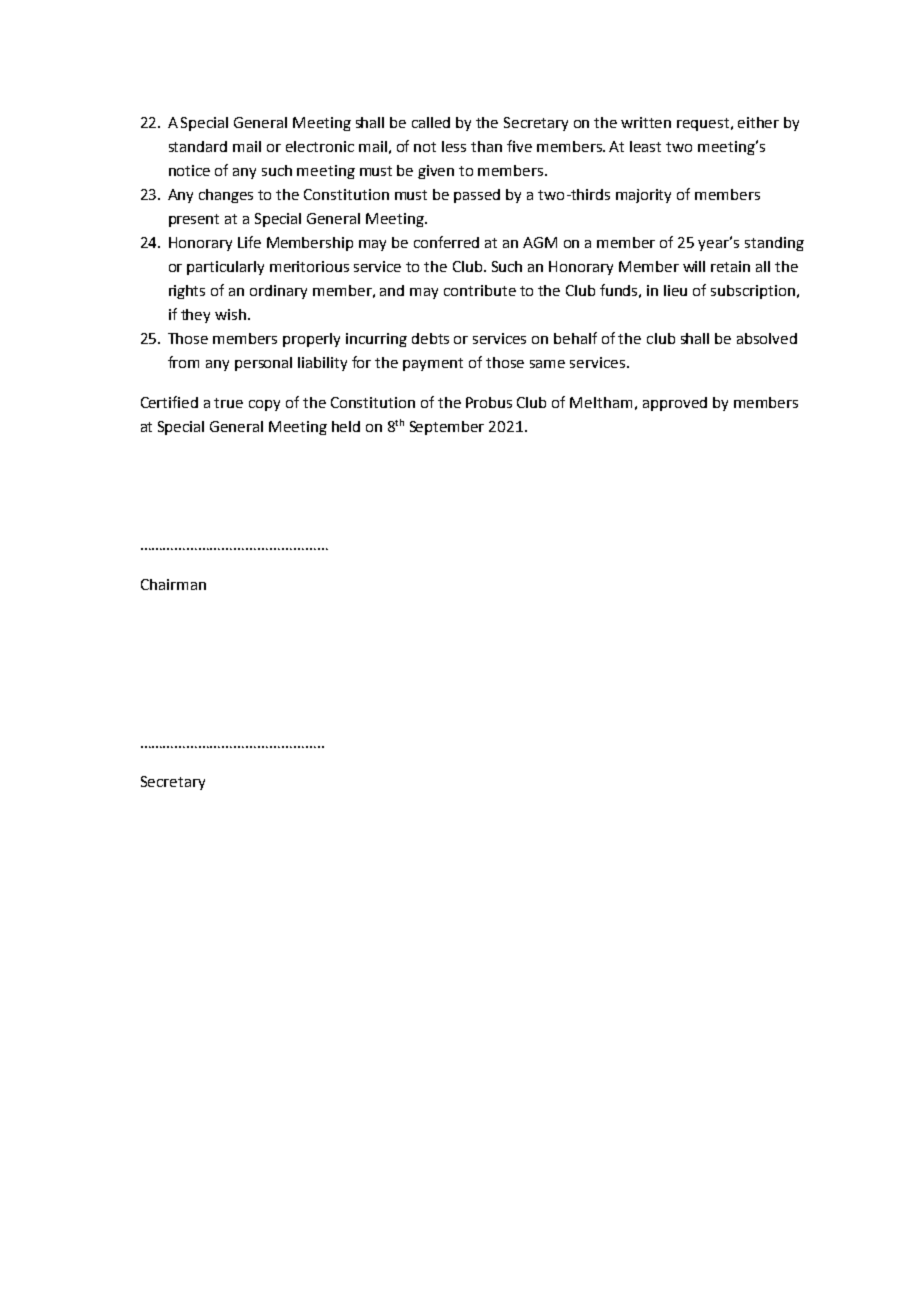 The width and height of the page is (924, 1308). Describe the element at coordinates (447, 428) in the page. I see `September` at that location.
